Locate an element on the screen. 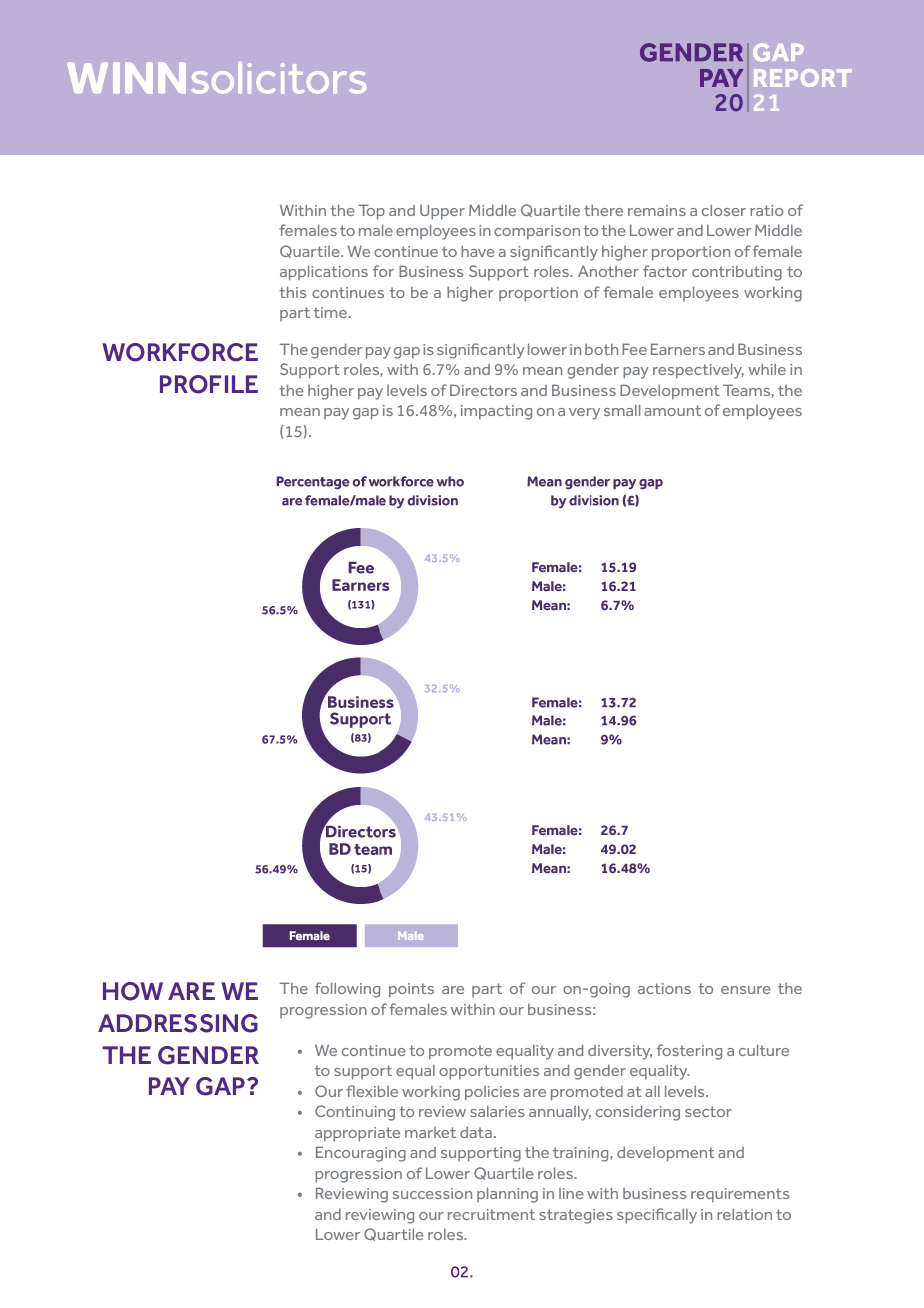  this is located at coordinates (292, 292).
